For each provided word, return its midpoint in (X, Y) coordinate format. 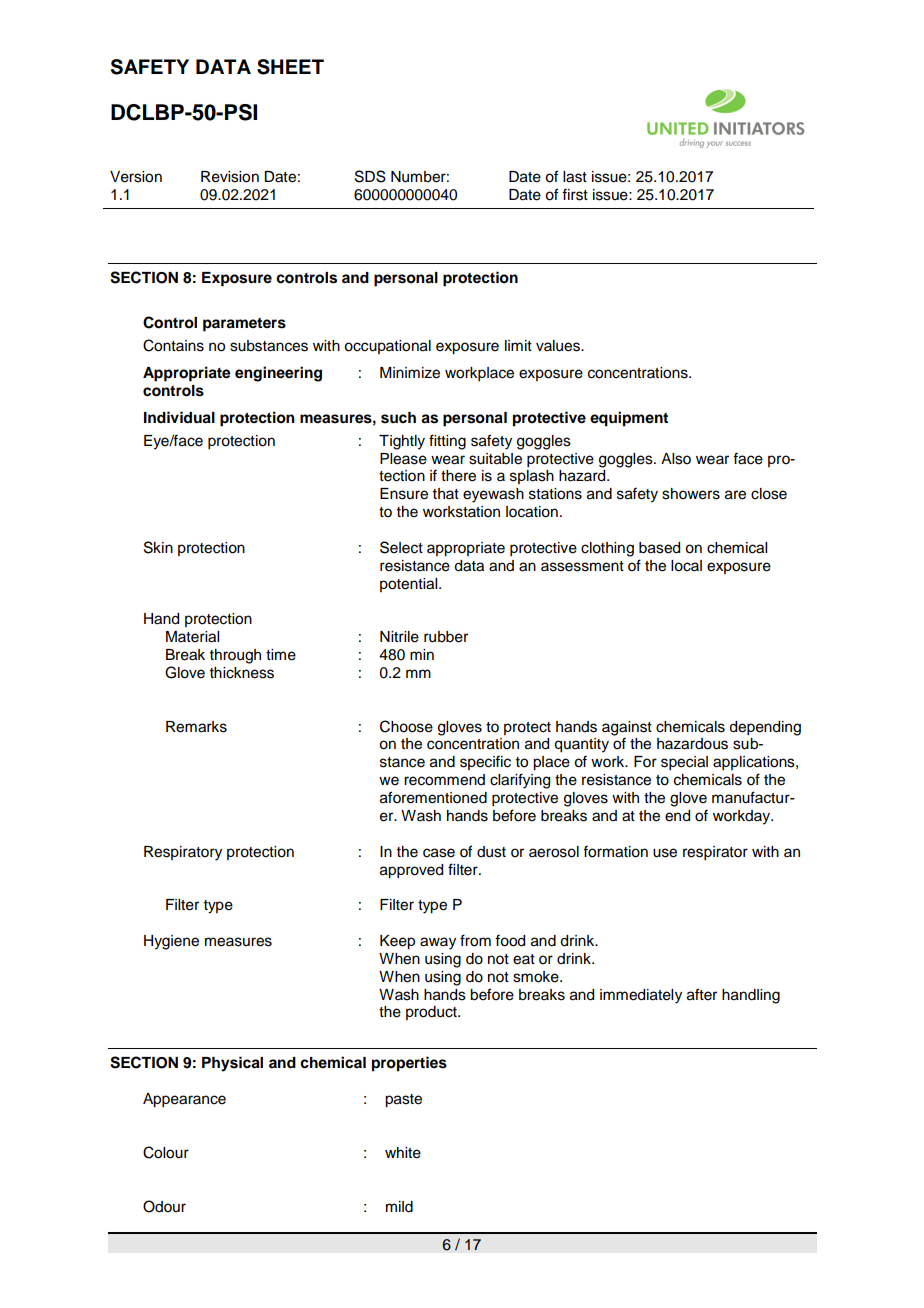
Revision (230, 177)
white (403, 1153)
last (575, 177)
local (686, 566)
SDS (370, 176)
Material (192, 637)
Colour (166, 1152)
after (702, 994)
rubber (446, 637)
